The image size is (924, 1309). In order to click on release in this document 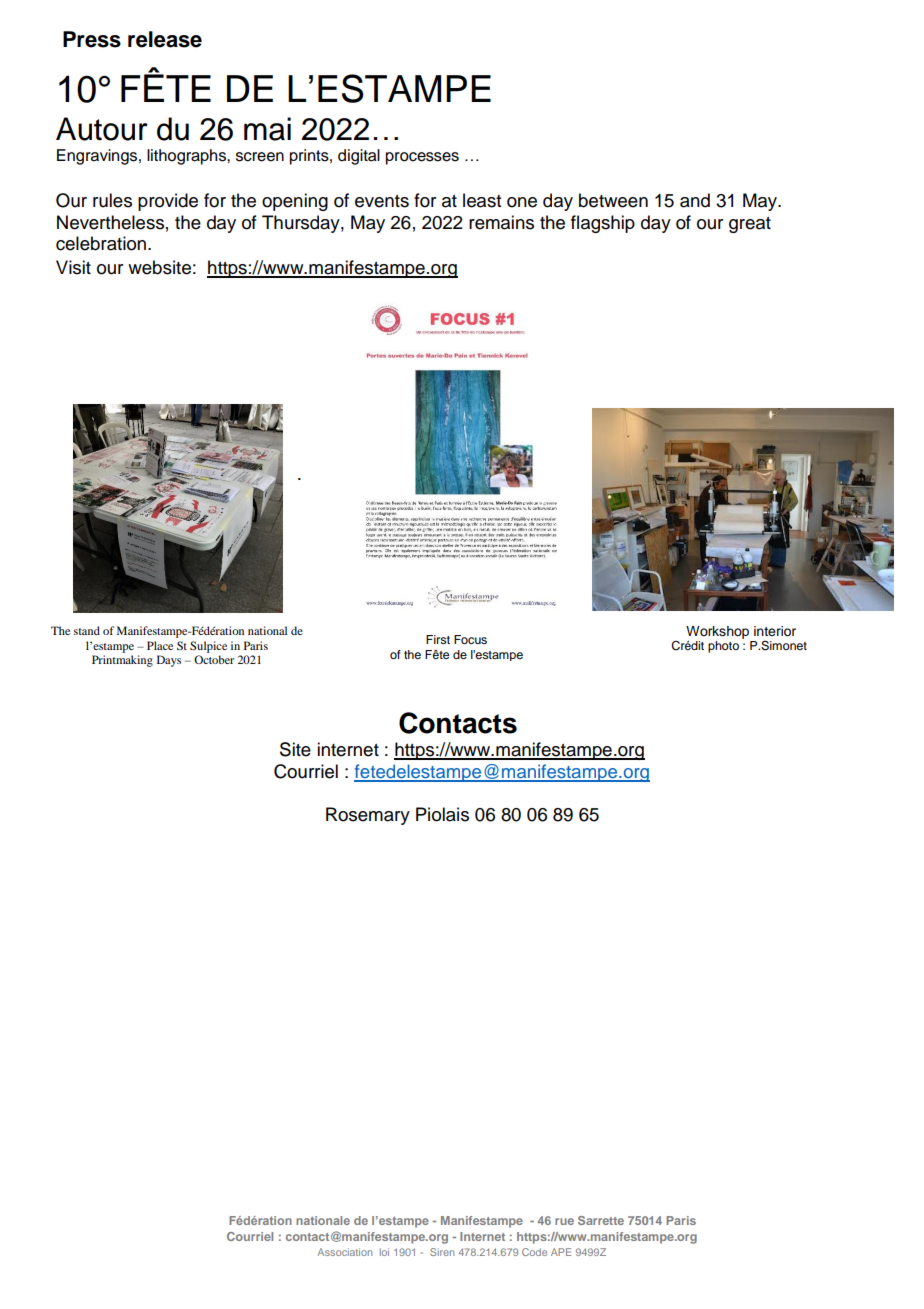, I will do `click(165, 39)`.
